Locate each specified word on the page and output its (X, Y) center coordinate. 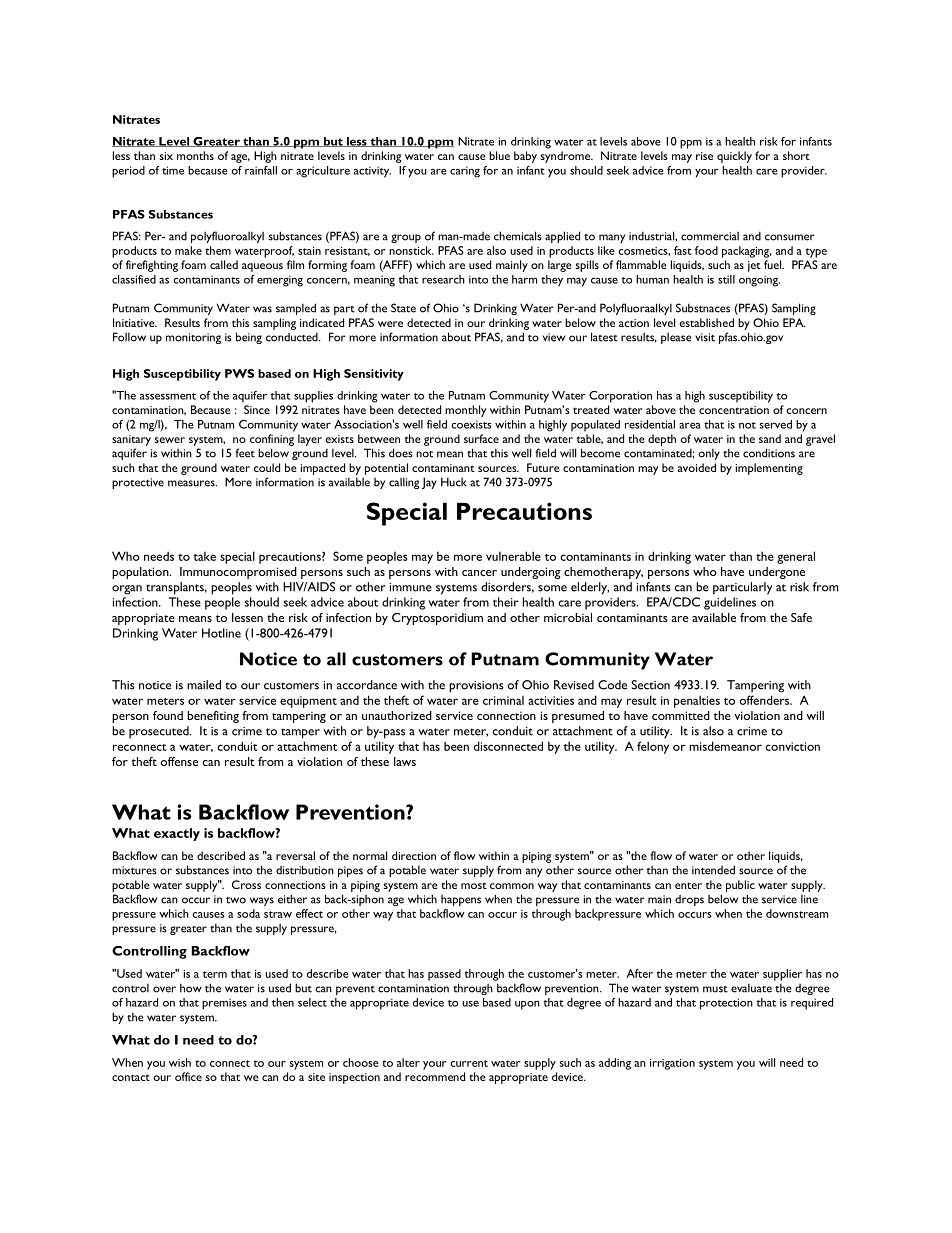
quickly (734, 157)
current (469, 1063)
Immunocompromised (238, 573)
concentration (734, 410)
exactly (177, 834)
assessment (168, 396)
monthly (466, 411)
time (173, 170)
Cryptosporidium (437, 619)
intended (713, 870)
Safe (801, 617)
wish (180, 1062)
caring (465, 172)
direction (414, 855)
